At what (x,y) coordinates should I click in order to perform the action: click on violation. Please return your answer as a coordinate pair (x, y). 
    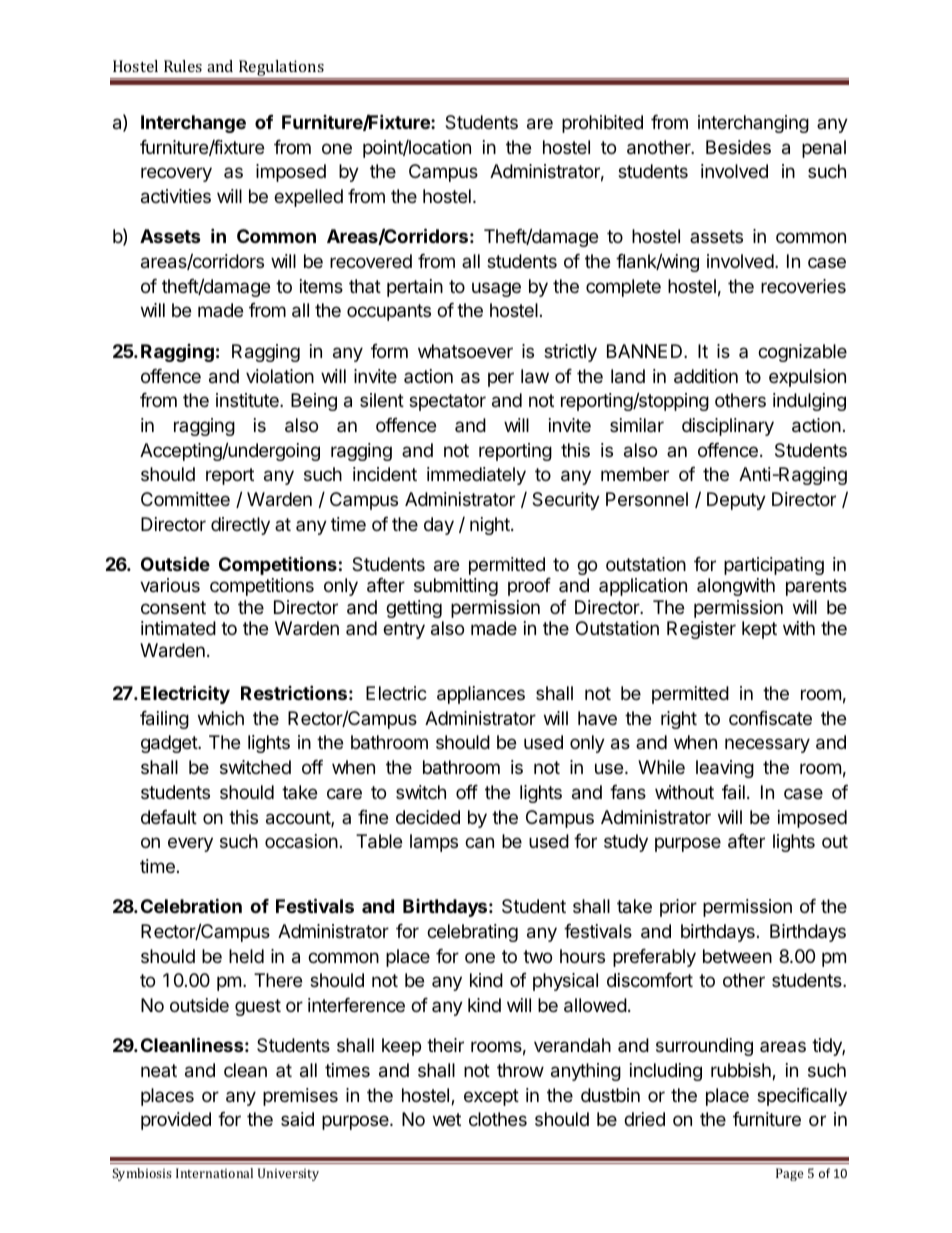
    Looking at the image, I should click on (280, 376).
